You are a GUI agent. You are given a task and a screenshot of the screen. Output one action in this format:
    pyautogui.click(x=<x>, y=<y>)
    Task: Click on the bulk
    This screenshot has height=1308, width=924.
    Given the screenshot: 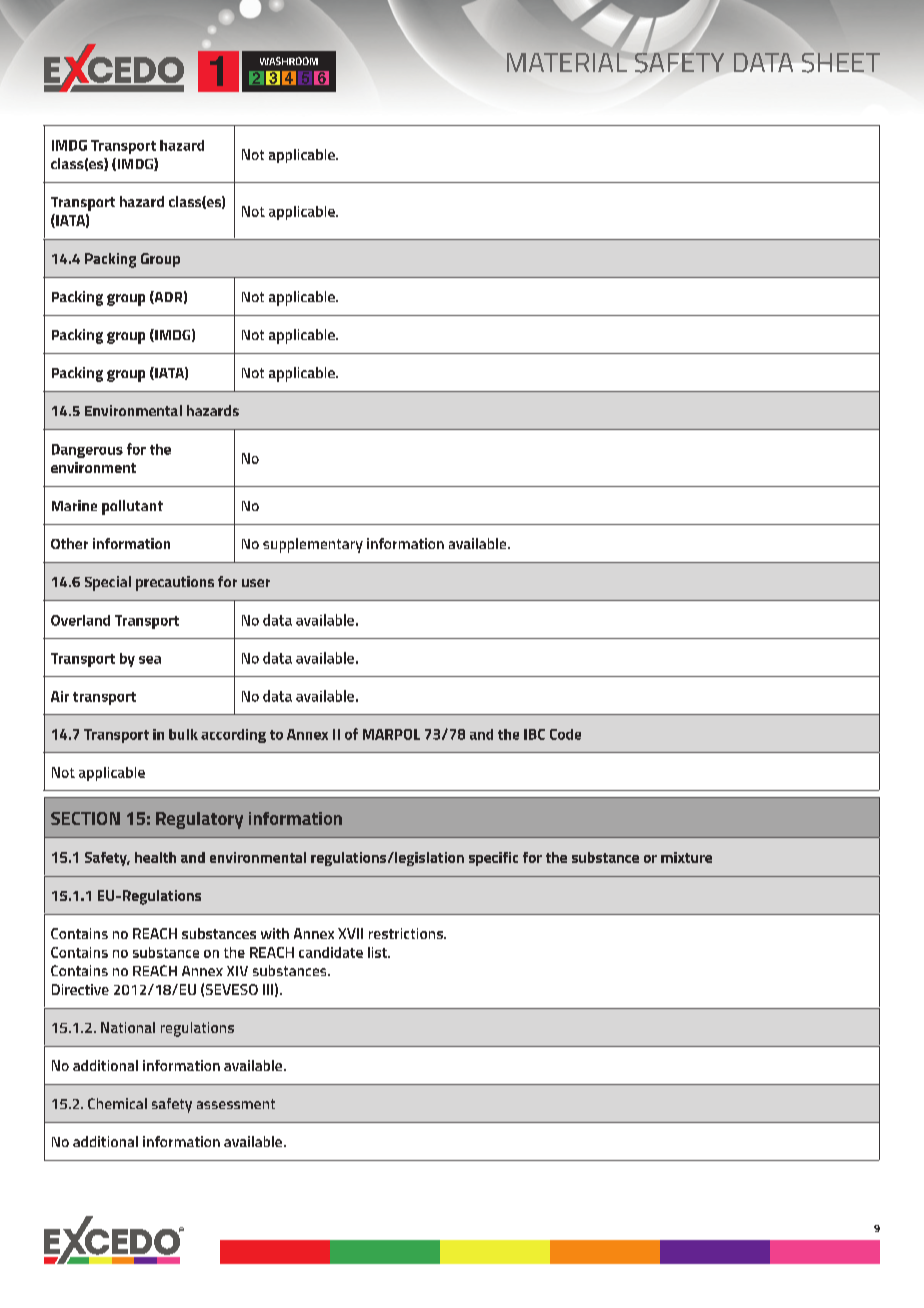 What is the action you would take?
    pyautogui.click(x=183, y=734)
